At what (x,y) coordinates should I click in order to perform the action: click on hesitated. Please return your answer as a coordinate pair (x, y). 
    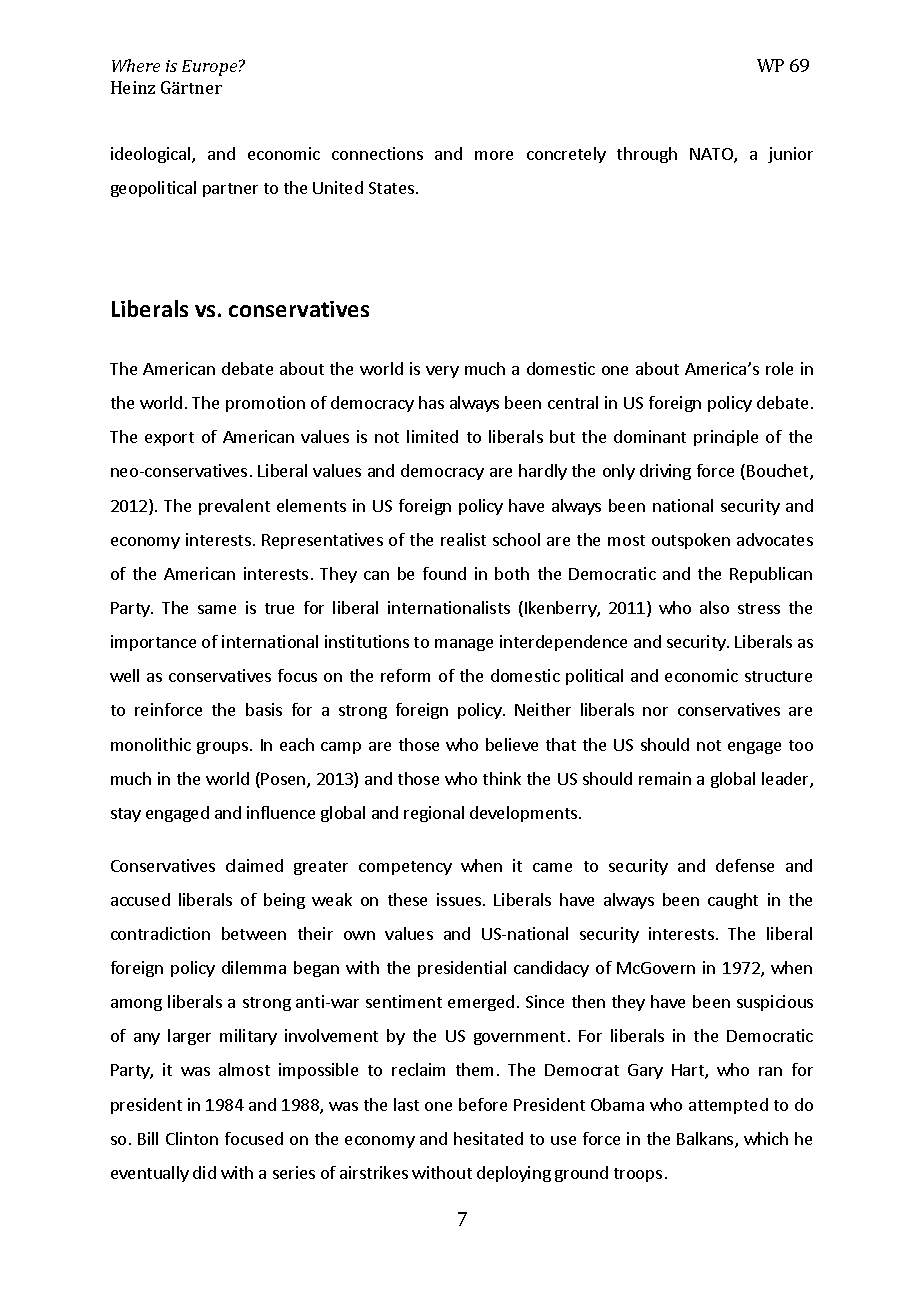
    Looking at the image, I should click on (488, 1138).
